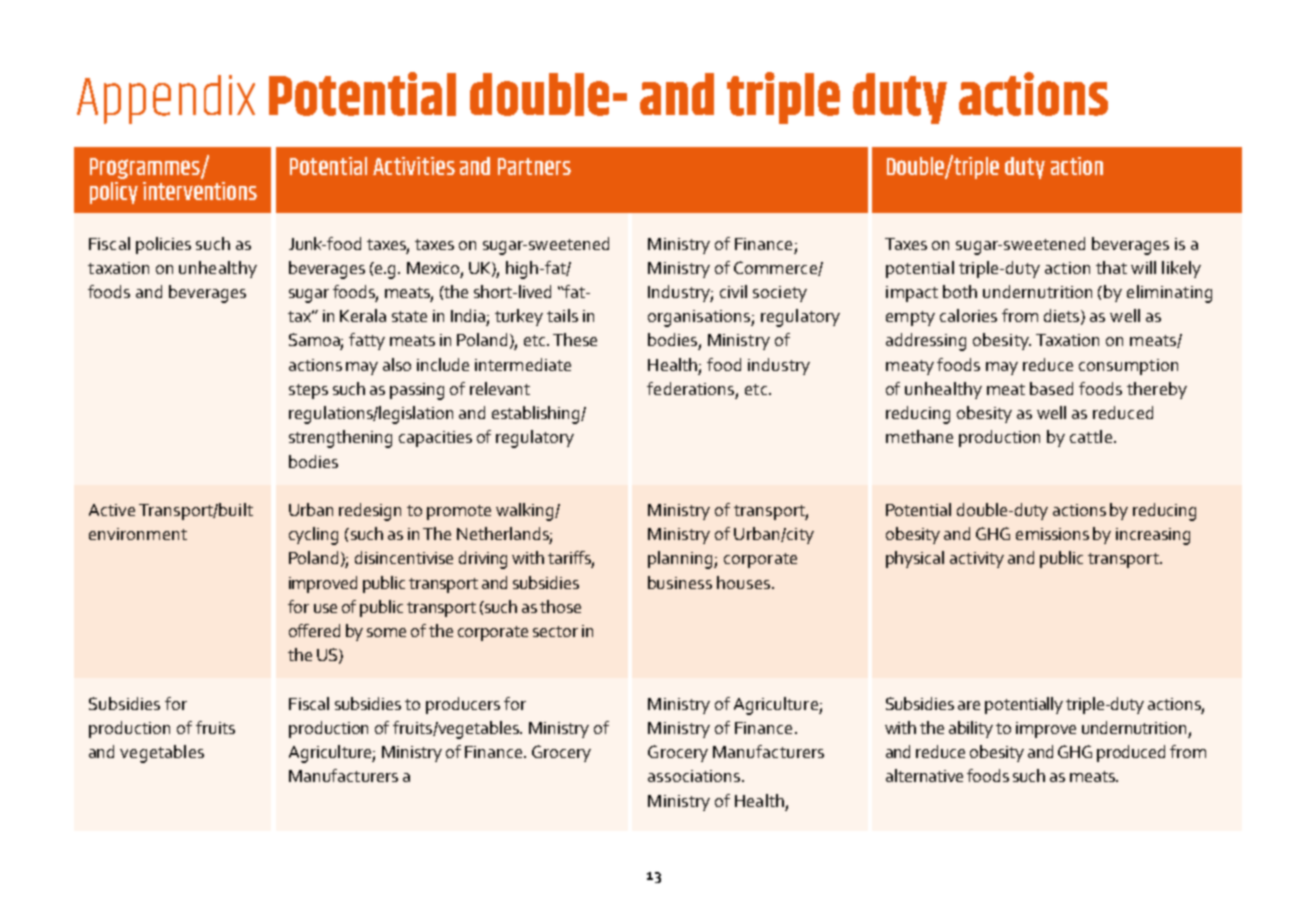 This screenshot has width=1308, height=924. What do you see at coordinates (537, 415) in the screenshot?
I see `establishing` at bounding box center [537, 415].
